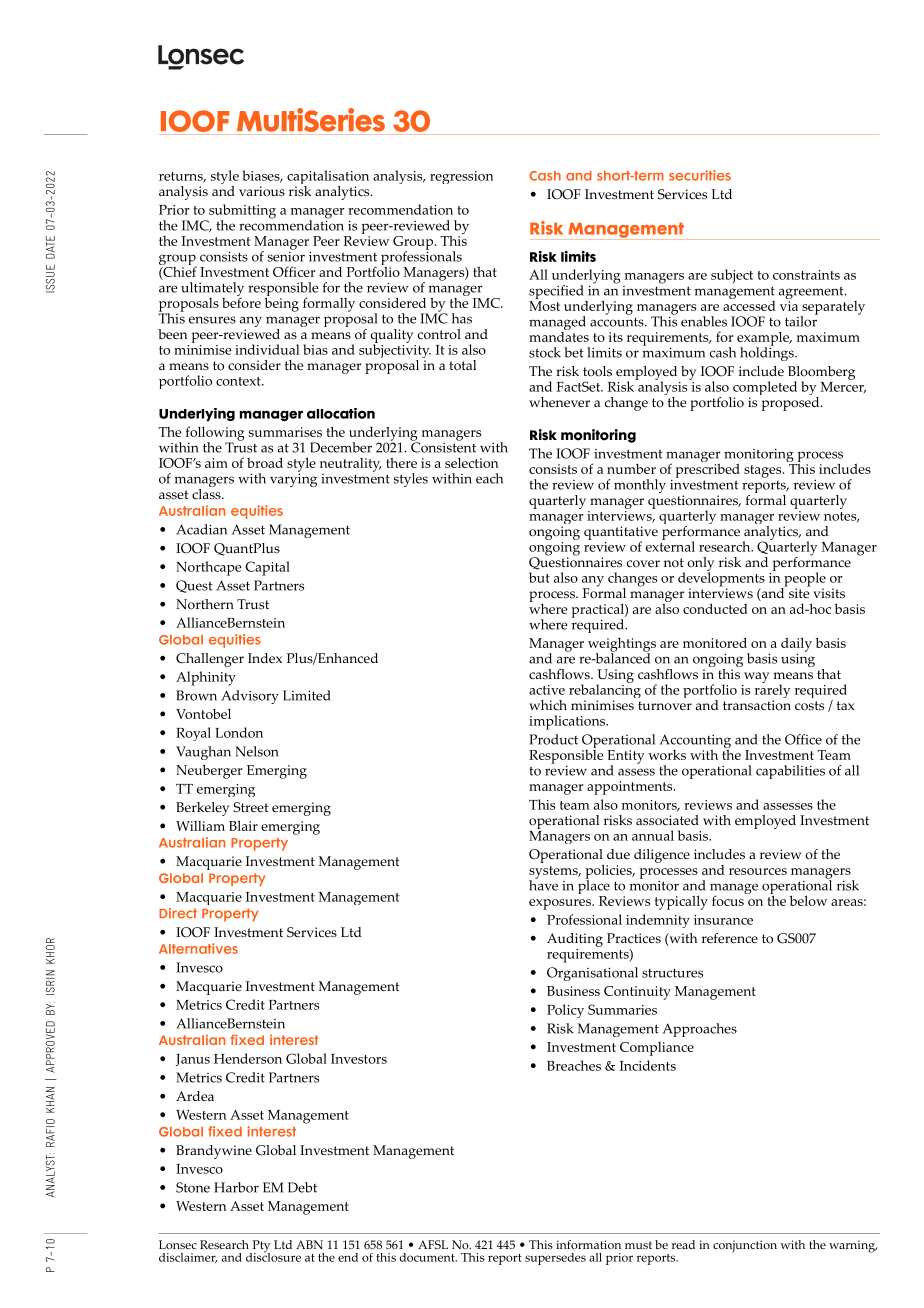  I want to click on completed, so click(765, 389).
